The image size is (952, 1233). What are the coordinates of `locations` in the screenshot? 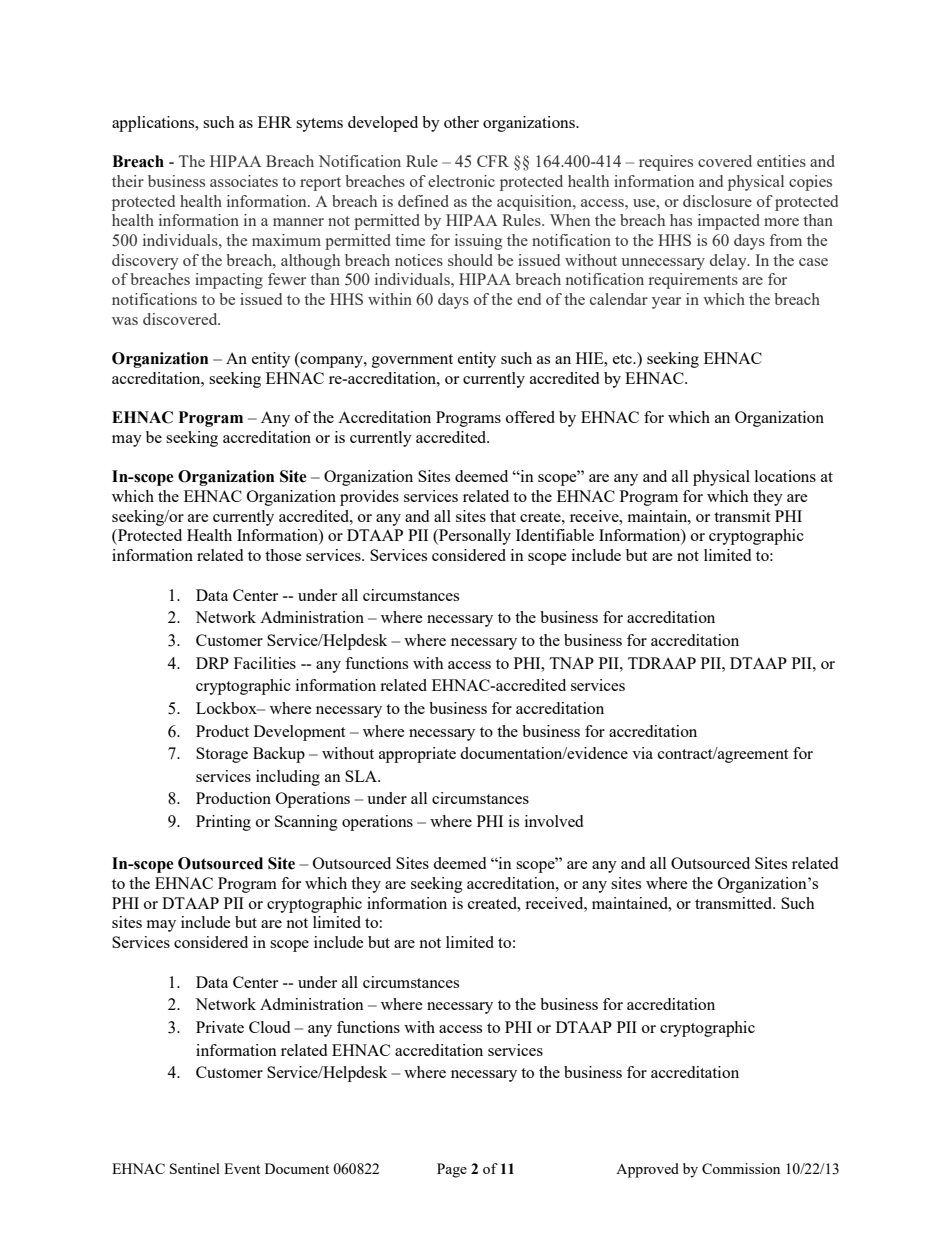 It's located at (785, 476).
